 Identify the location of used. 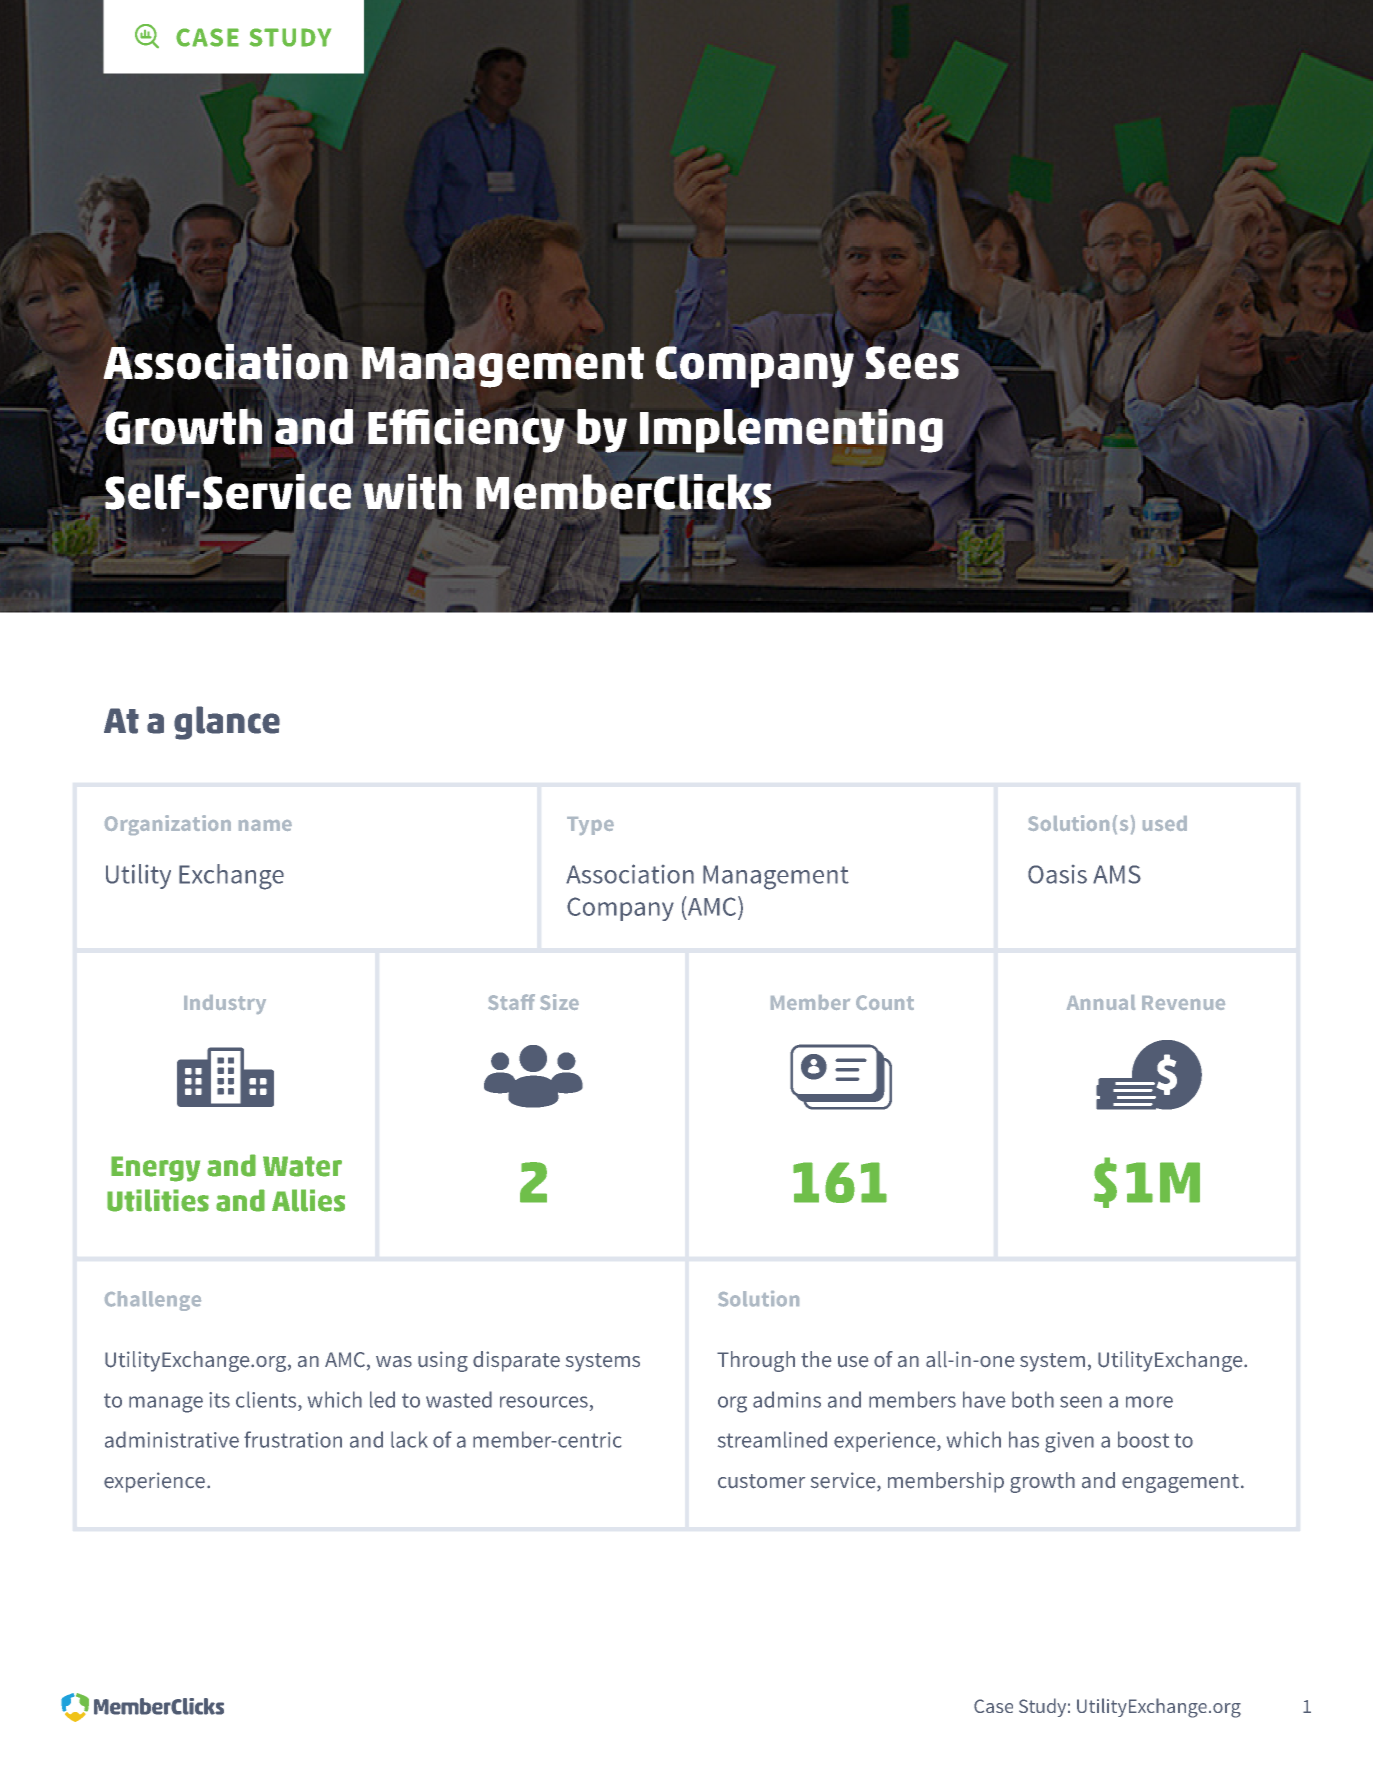
(1165, 823).
